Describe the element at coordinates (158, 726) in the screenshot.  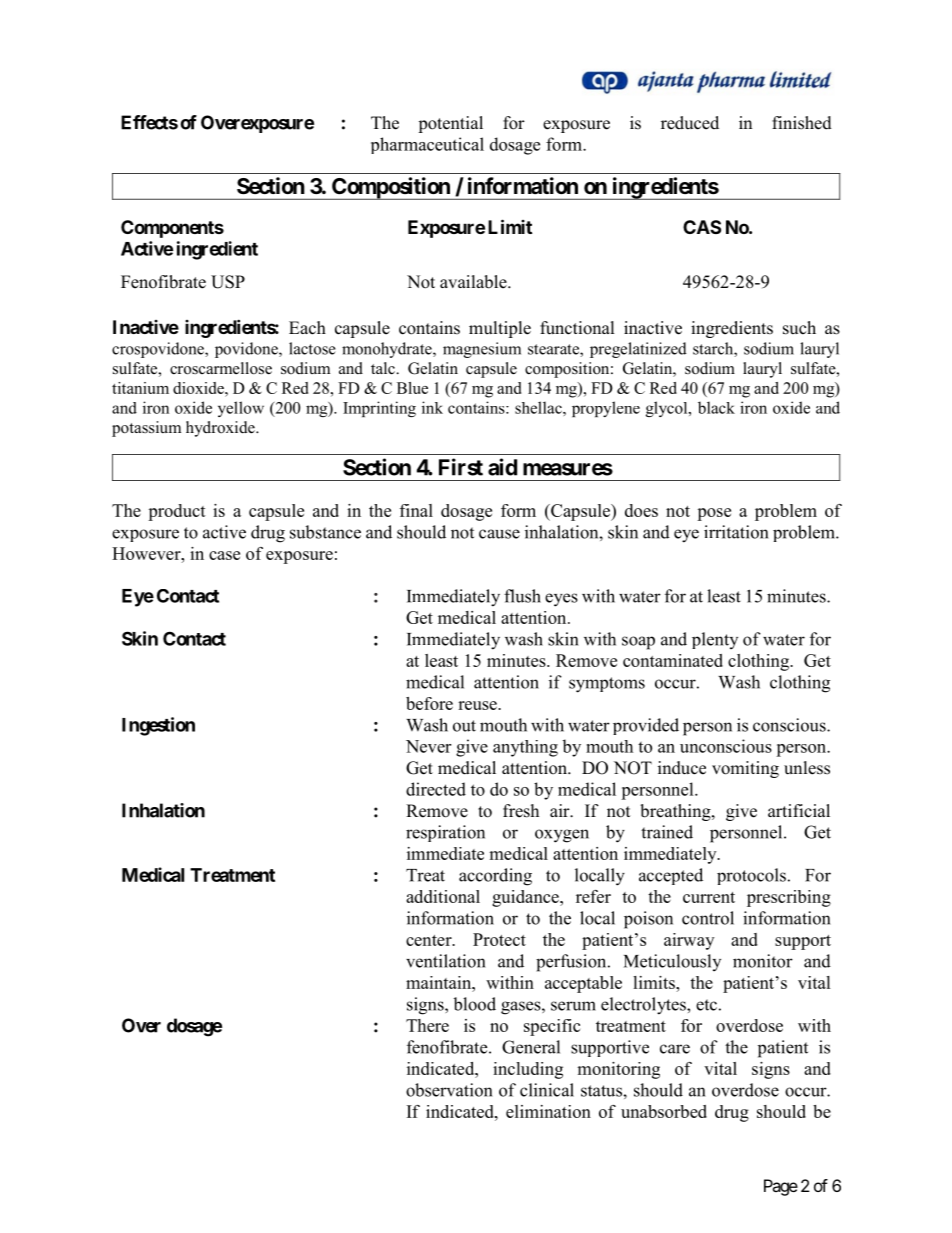
I see `Ingestion` at that location.
